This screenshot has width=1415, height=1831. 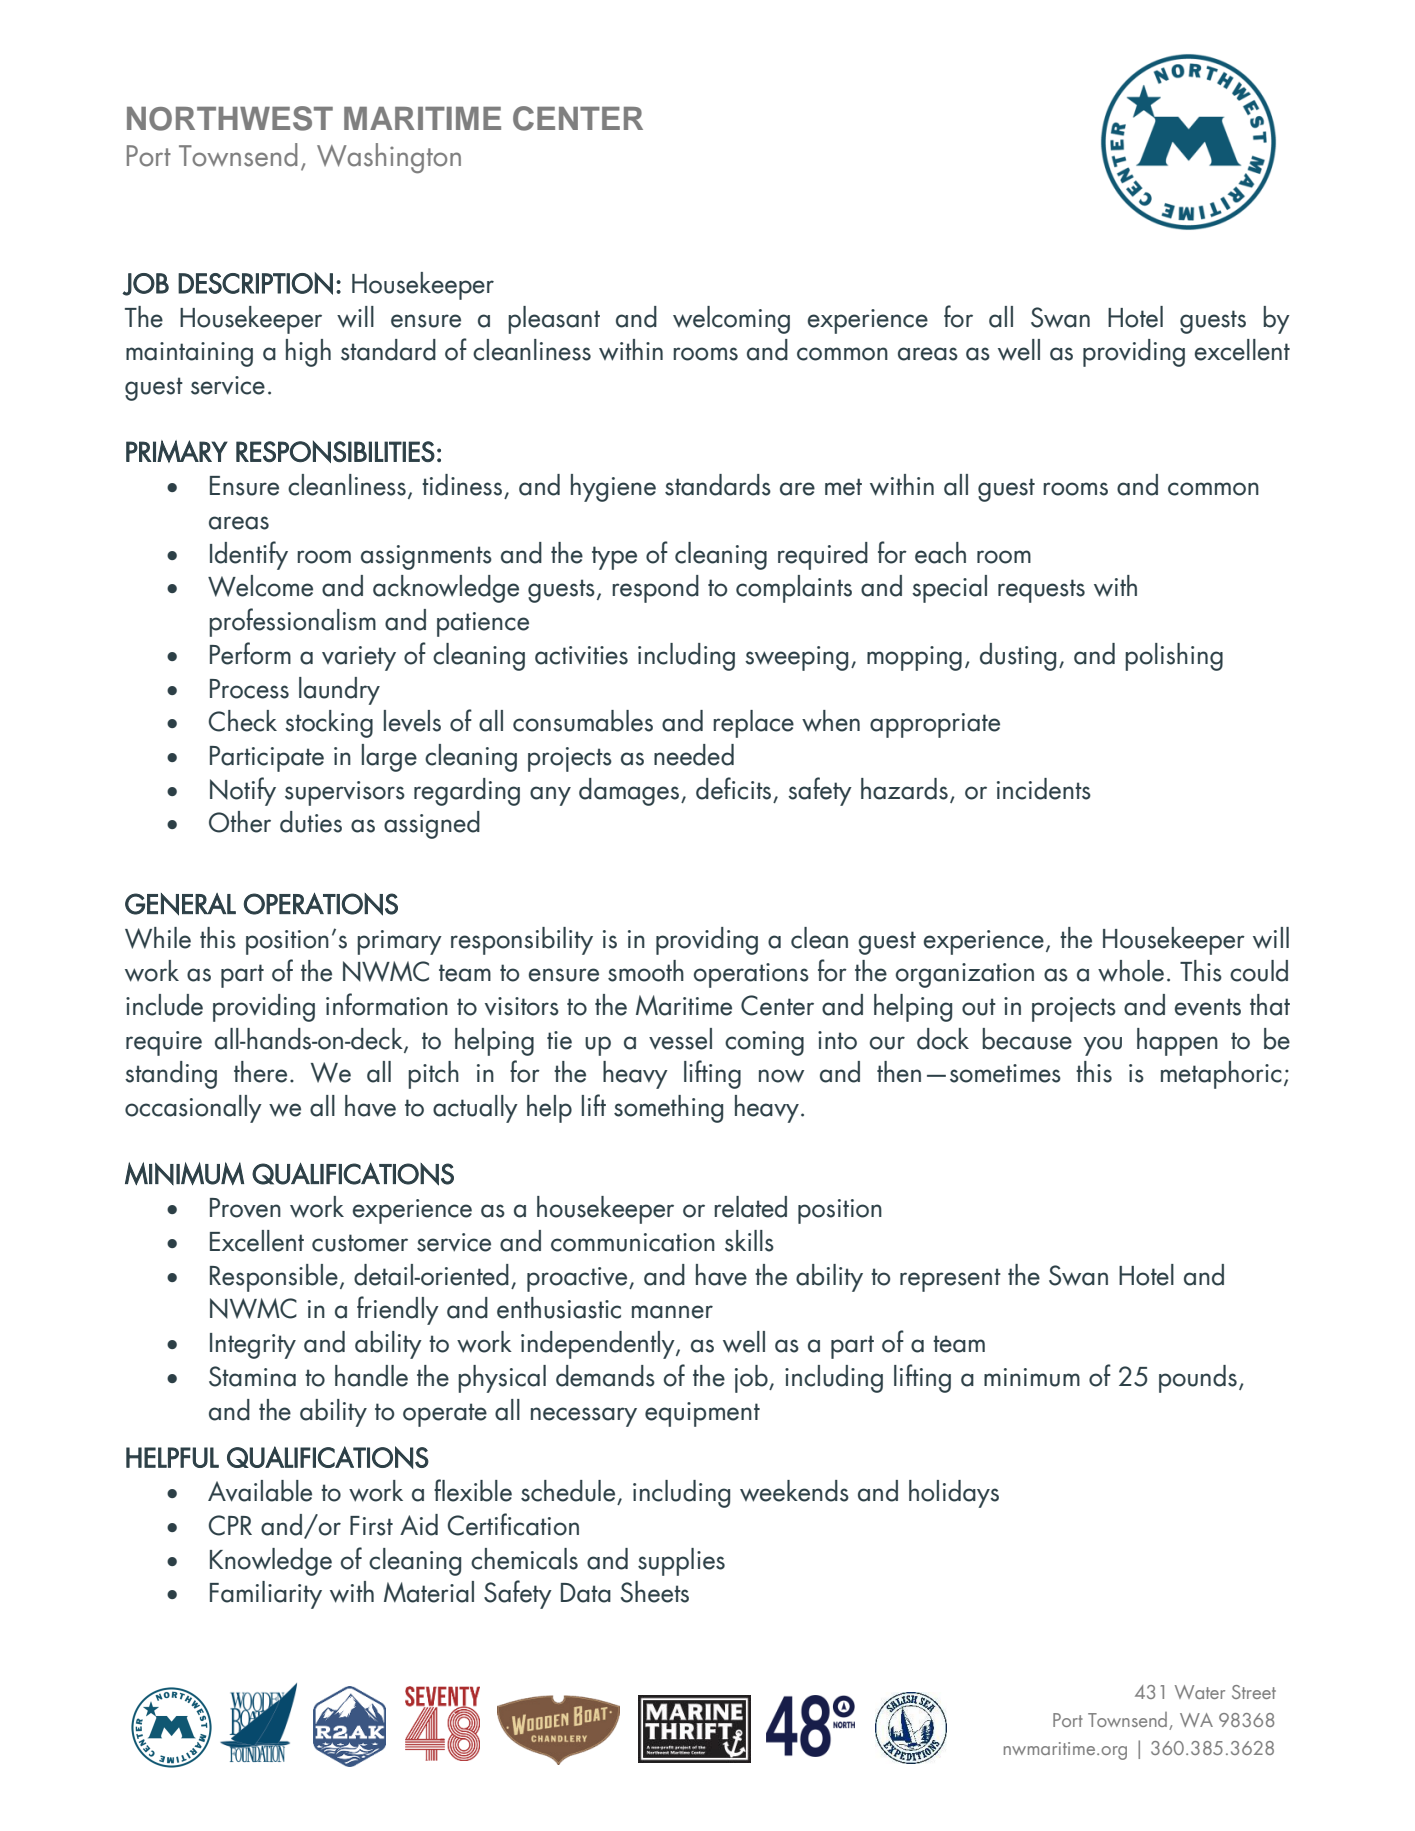 I want to click on Familiarity, so click(x=266, y=1595).
